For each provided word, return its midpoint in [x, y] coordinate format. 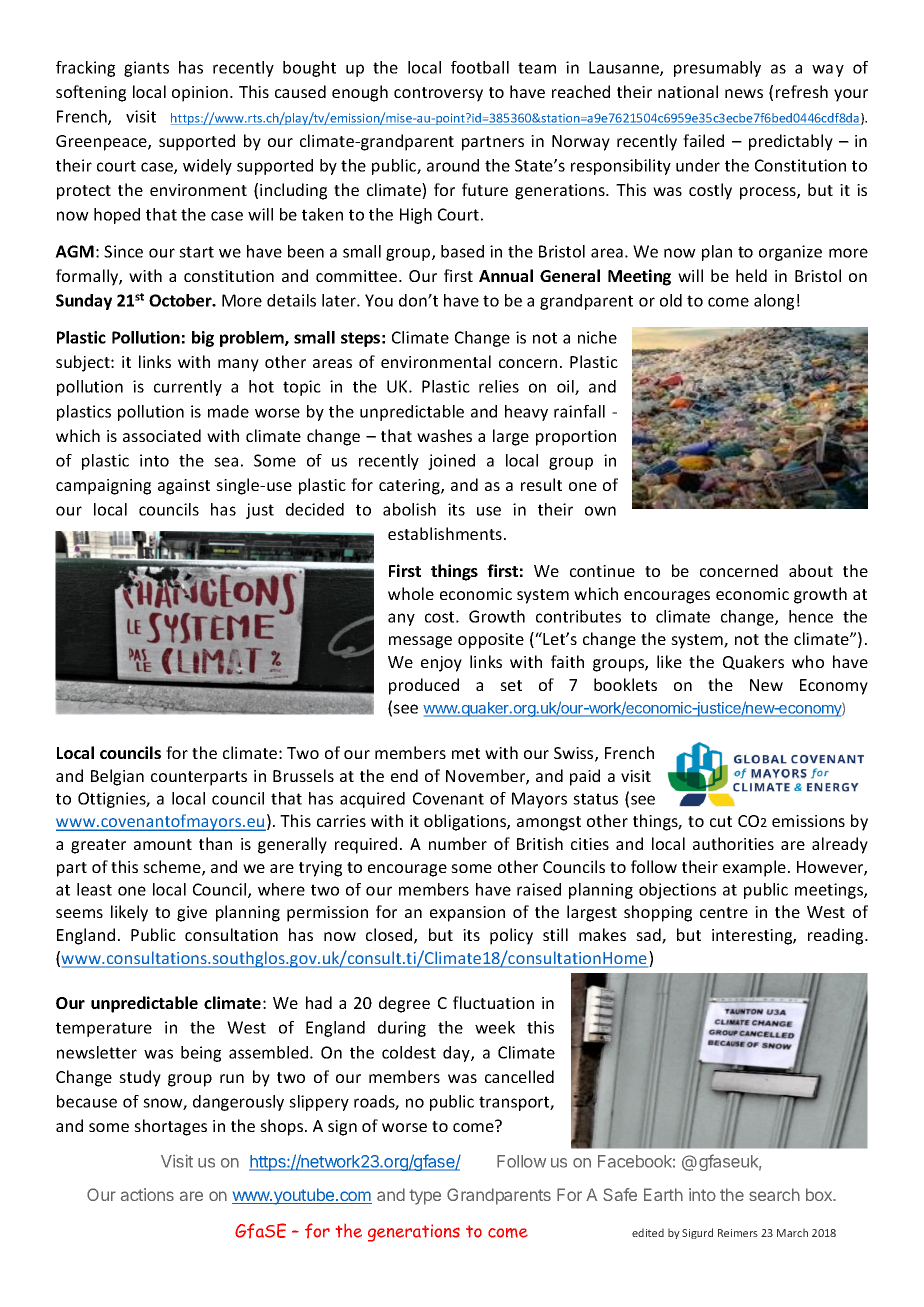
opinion [200, 94]
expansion [467, 914]
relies [499, 386]
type [425, 1197]
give [192, 914]
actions [147, 1194]
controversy [438, 94]
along [774, 302]
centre [724, 912]
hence [811, 616]
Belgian [117, 777]
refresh [802, 91]
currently [188, 388]
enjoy [441, 664]
